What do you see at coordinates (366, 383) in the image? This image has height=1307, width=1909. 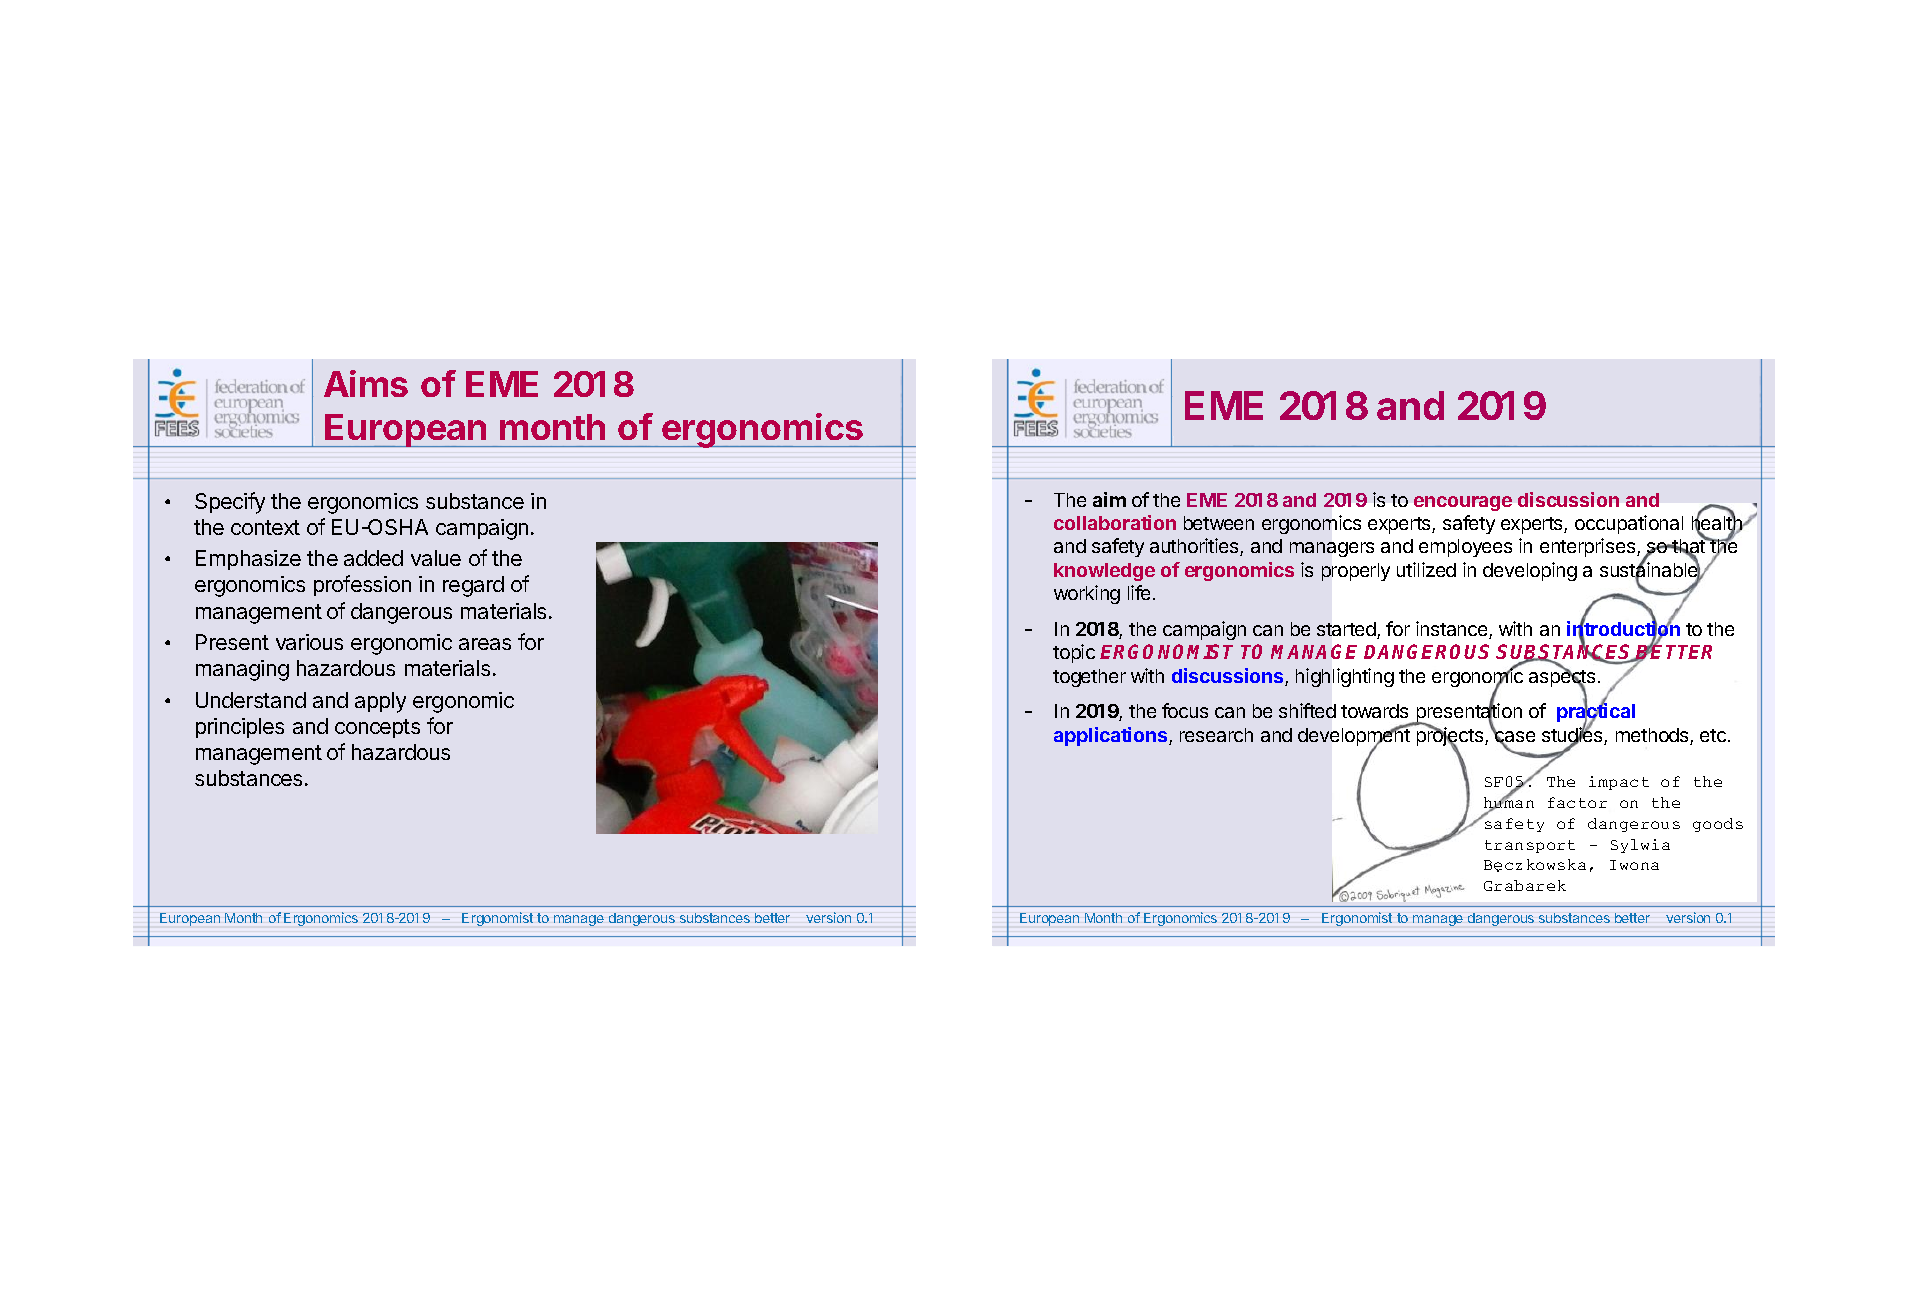 I see `Aims` at bounding box center [366, 383].
